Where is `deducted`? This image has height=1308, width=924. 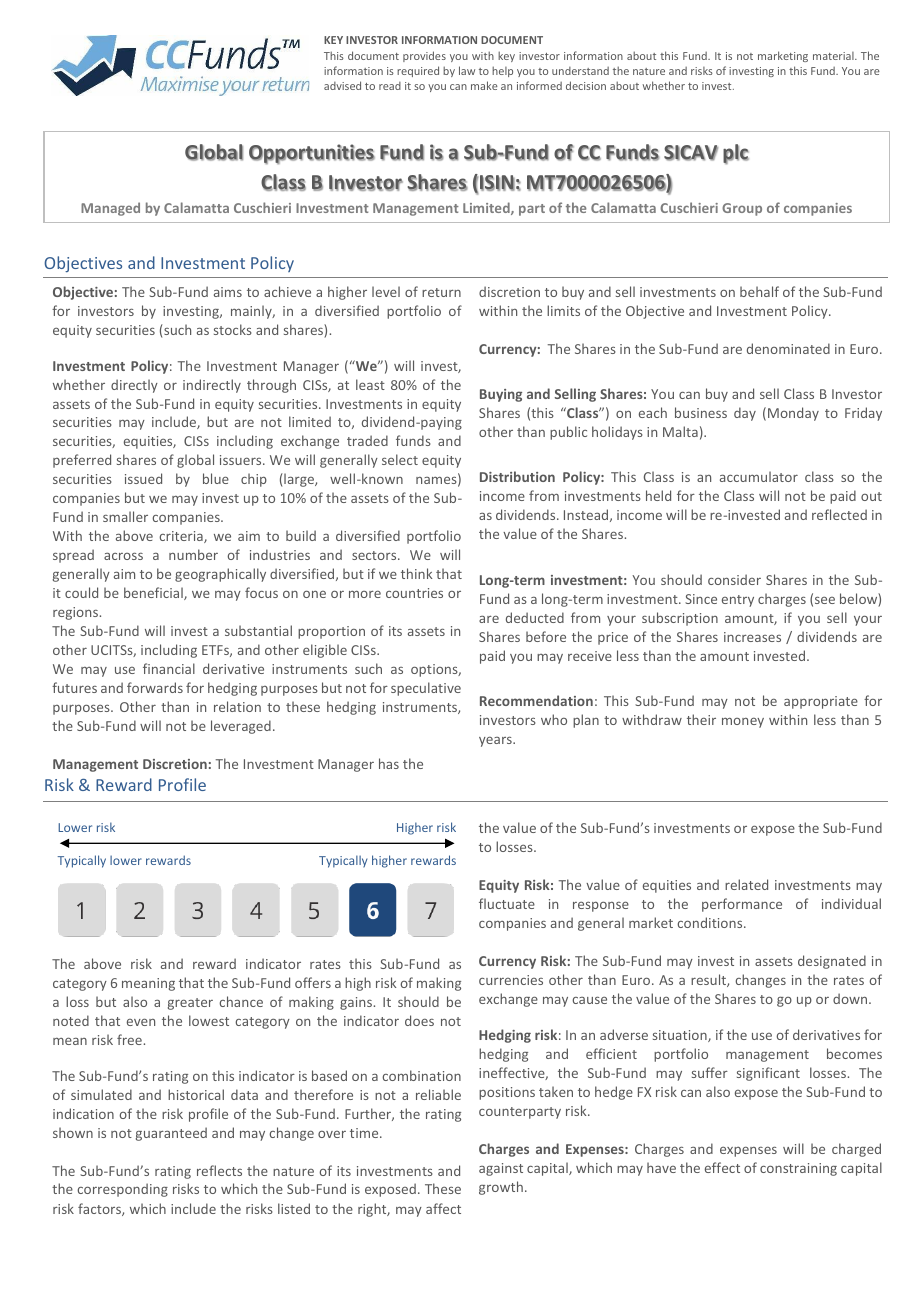 deducted is located at coordinates (535, 617).
